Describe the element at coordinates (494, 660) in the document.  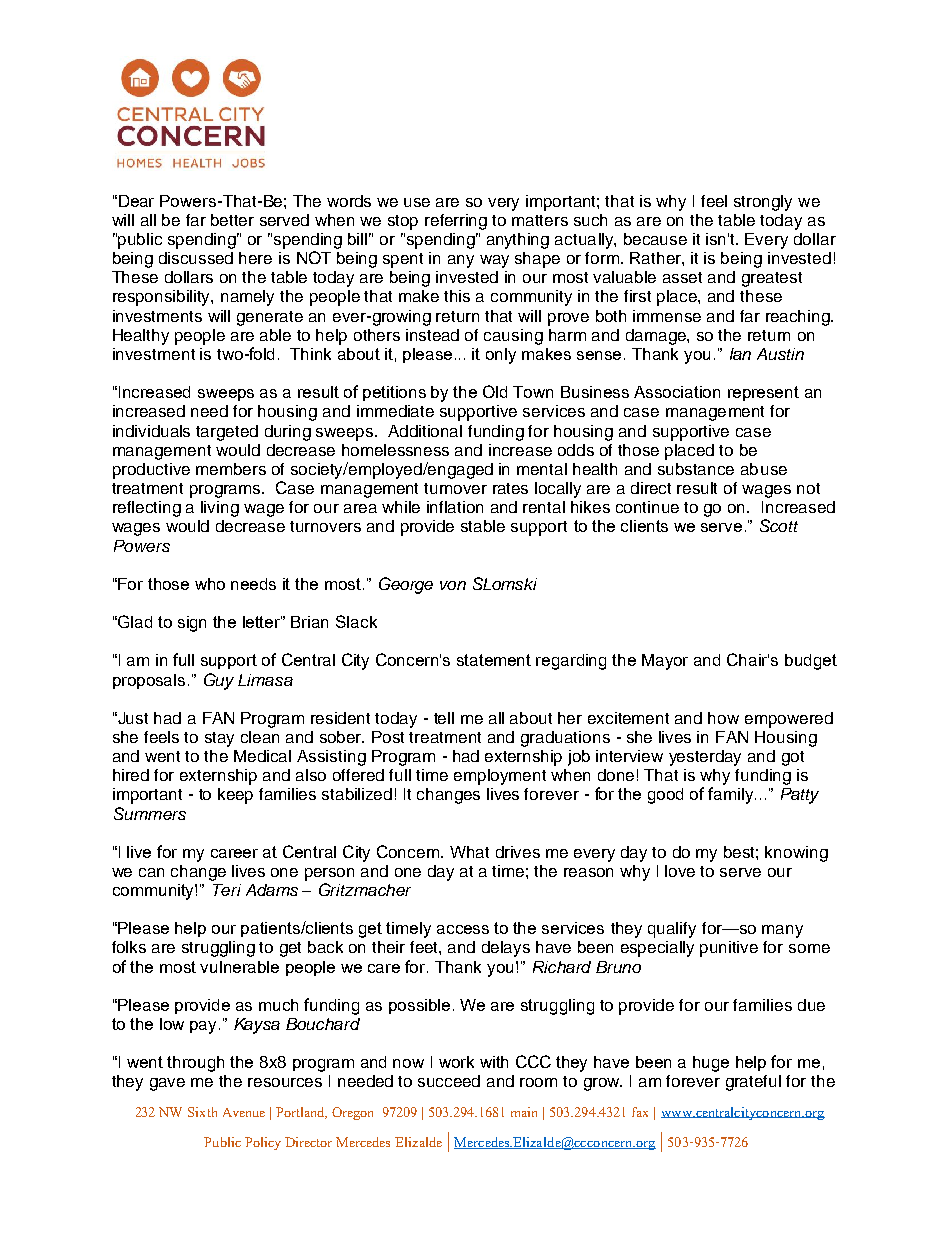
I see `statement` at that location.
